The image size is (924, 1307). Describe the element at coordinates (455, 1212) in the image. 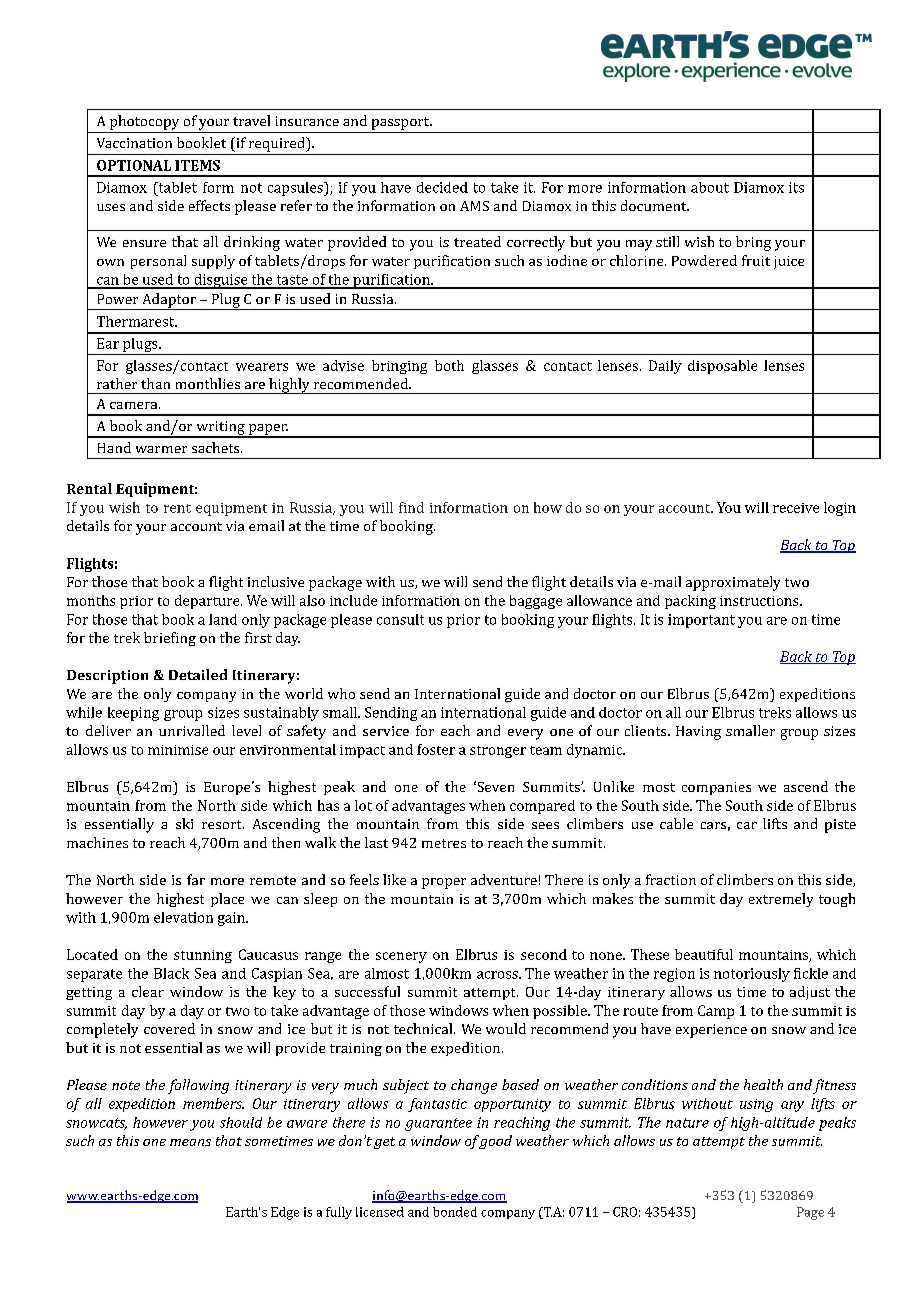

I see `bonded` at that location.
